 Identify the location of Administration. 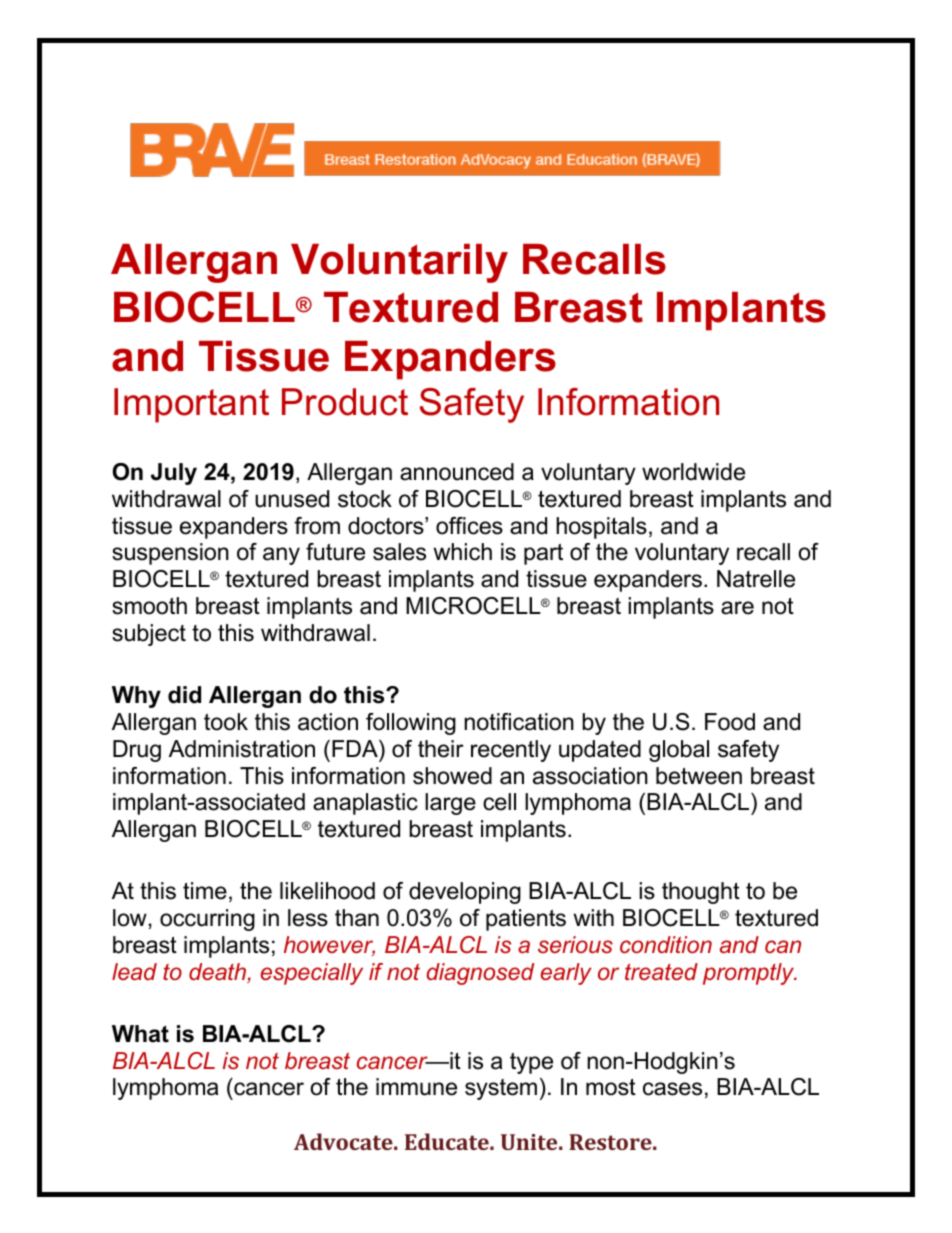
(242, 749).
